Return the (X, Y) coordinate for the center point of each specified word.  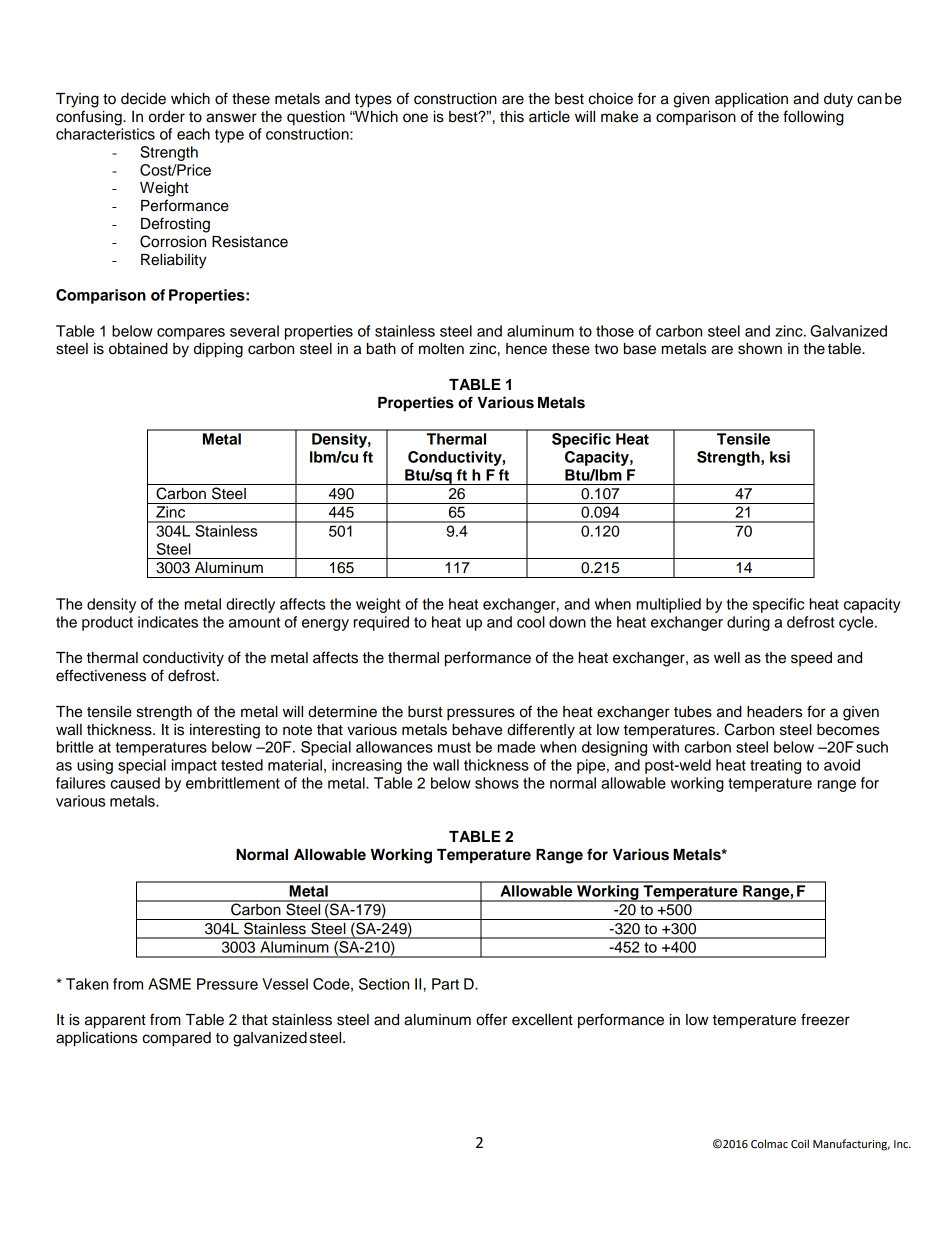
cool (531, 622)
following (813, 118)
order (167, 117)
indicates (168, 622)
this (512, 117)
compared (176, 1039)
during (748, 623)
